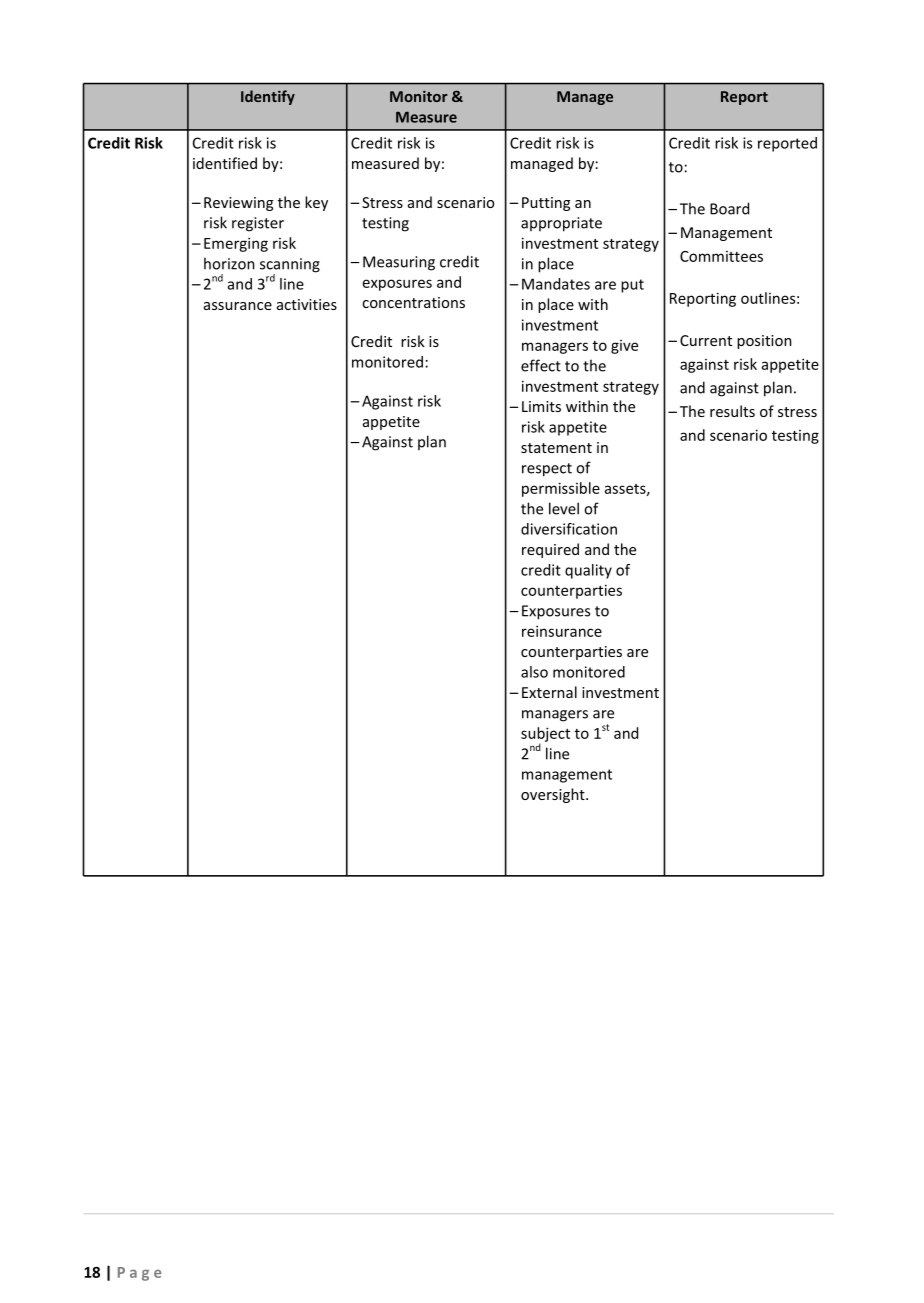  I want to click on activities, so click(307, 304).
